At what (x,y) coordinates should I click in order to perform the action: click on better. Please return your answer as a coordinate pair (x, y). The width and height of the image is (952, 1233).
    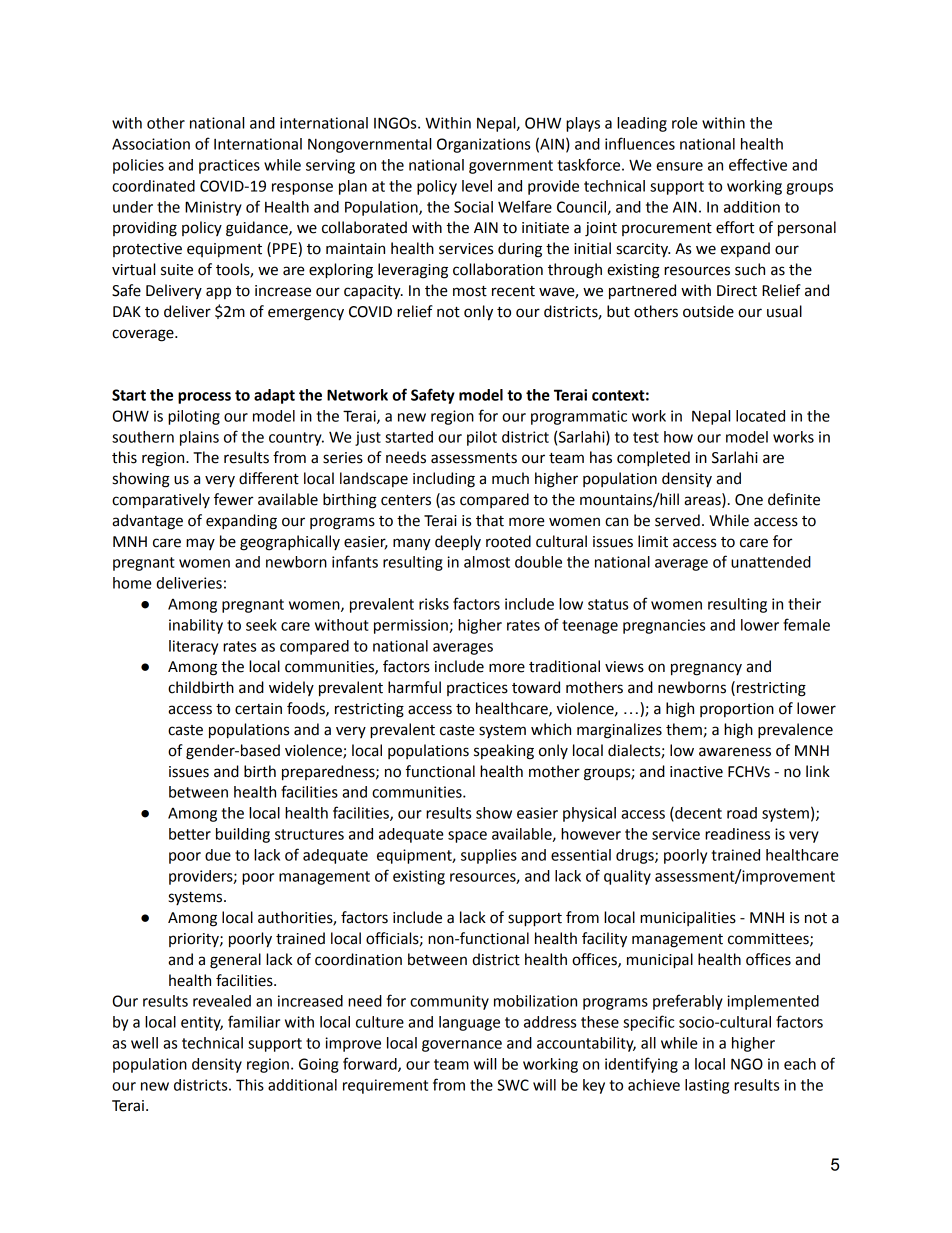
    Looking at the image, I should click on (190, 834).
